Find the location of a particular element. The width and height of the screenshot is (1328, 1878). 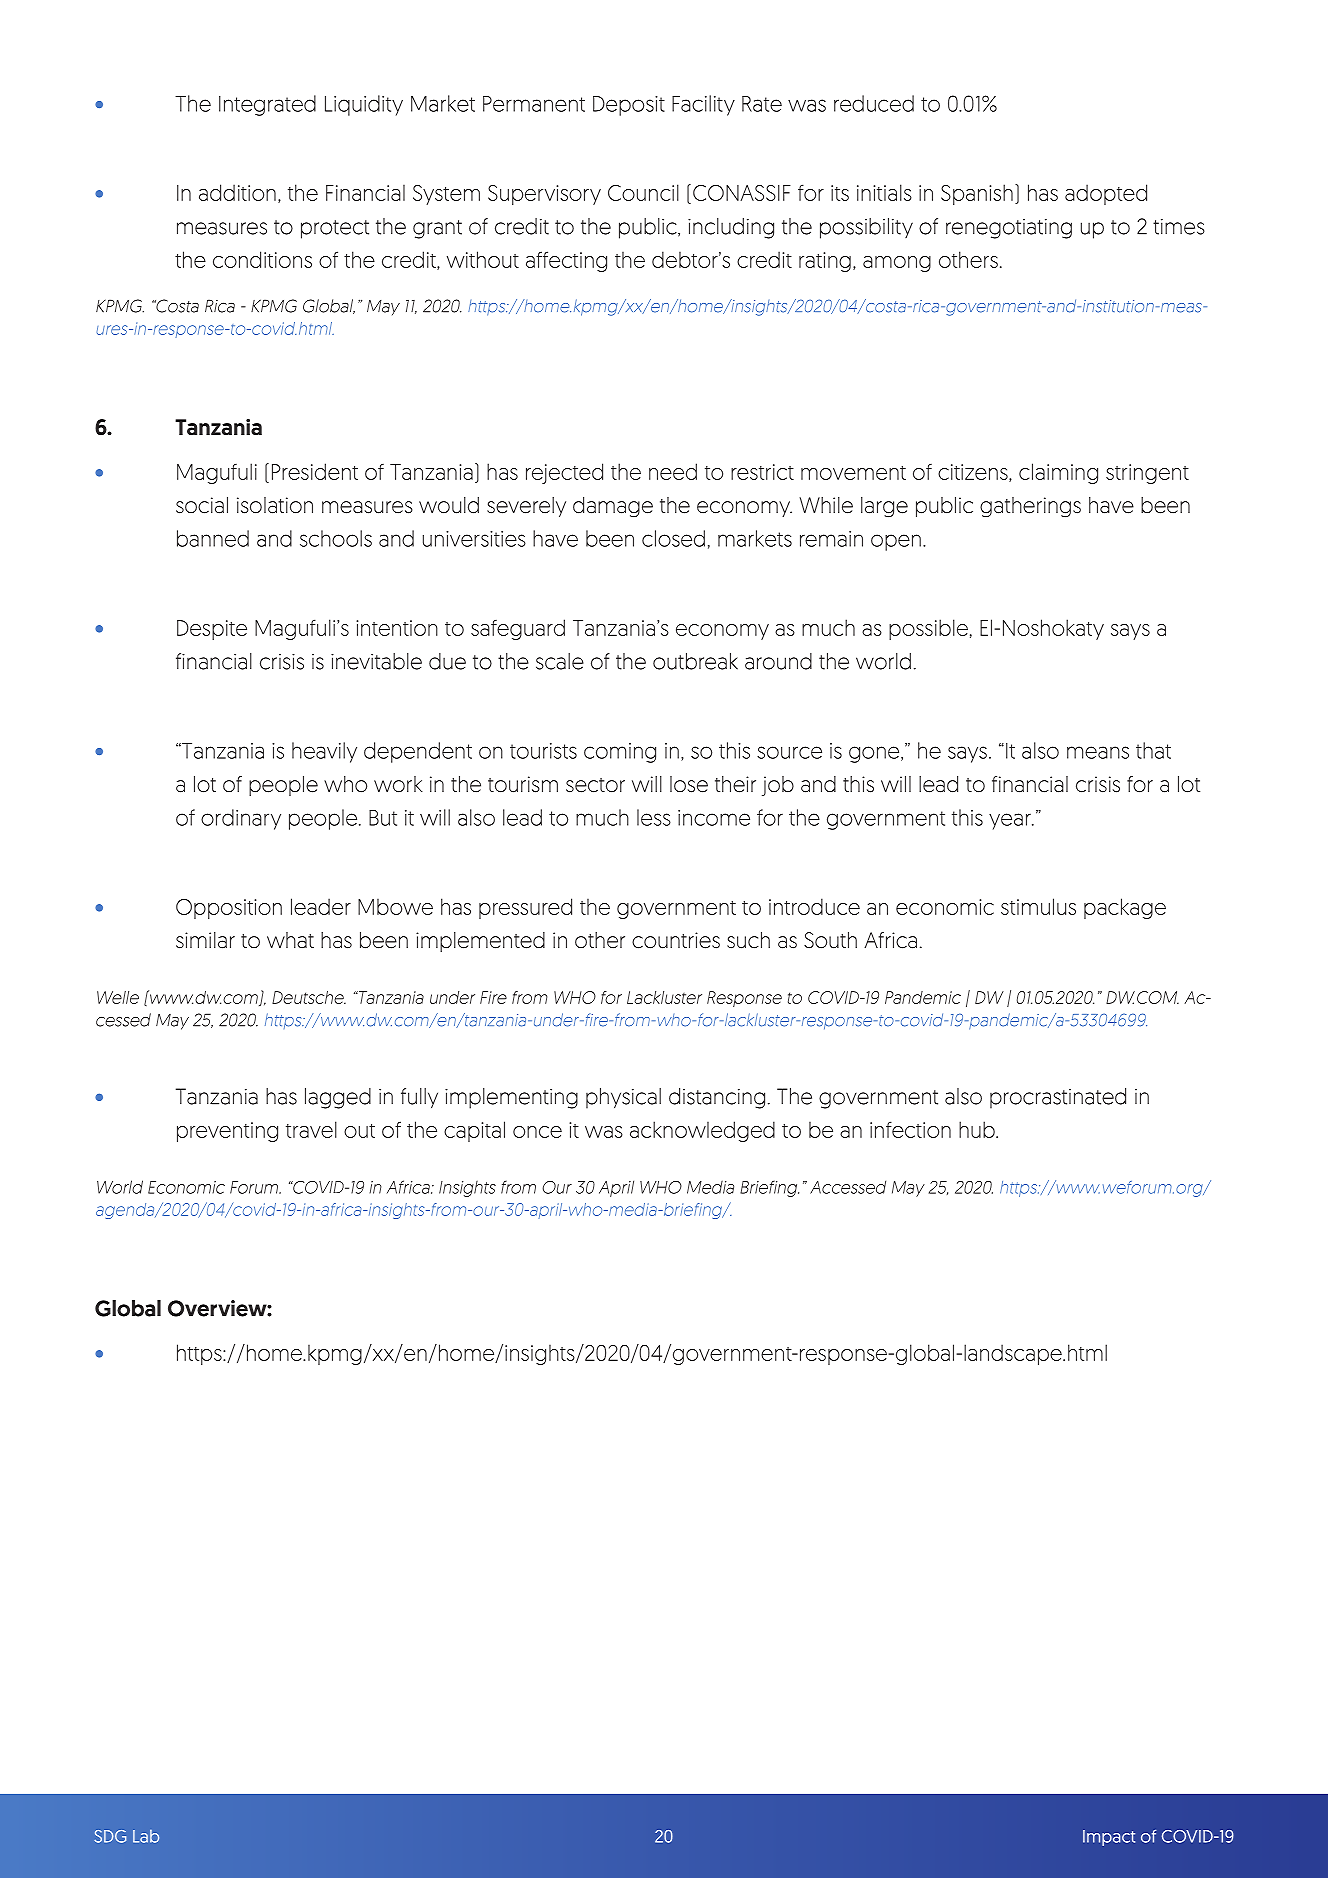

Lab is located at coordinates (146, 1836).
